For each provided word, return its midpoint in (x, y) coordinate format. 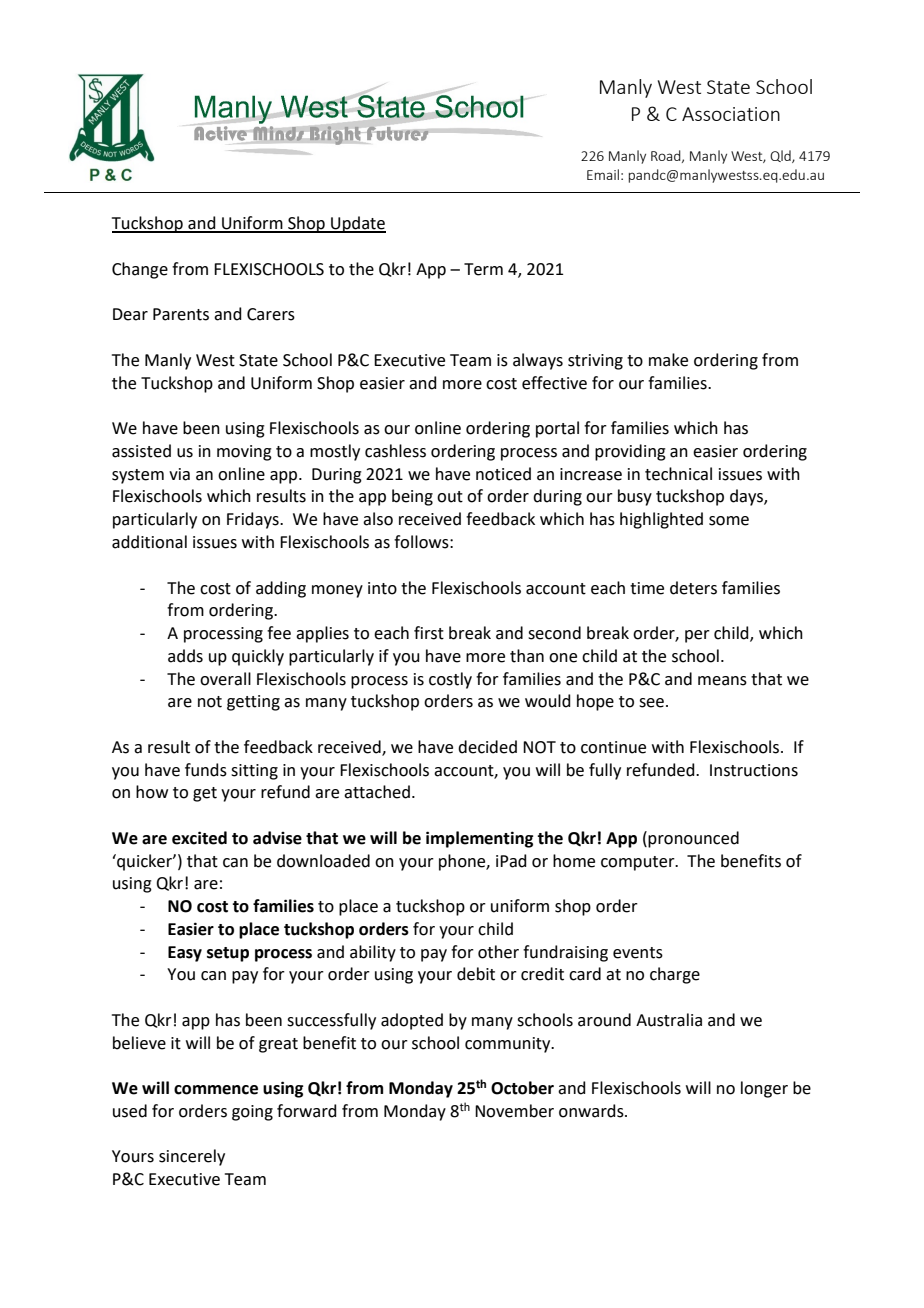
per (697, 636)
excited (199, 838)
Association (731, 114)
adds (185, 656)
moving (244, 453)
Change (140, 270)
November (514, 1111)
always (538, 361)
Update (357, 224)
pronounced (693, 839)
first (429, 633)
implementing (479, 839)
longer (764, 1089)
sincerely (192, 1157)
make (668, 360)
